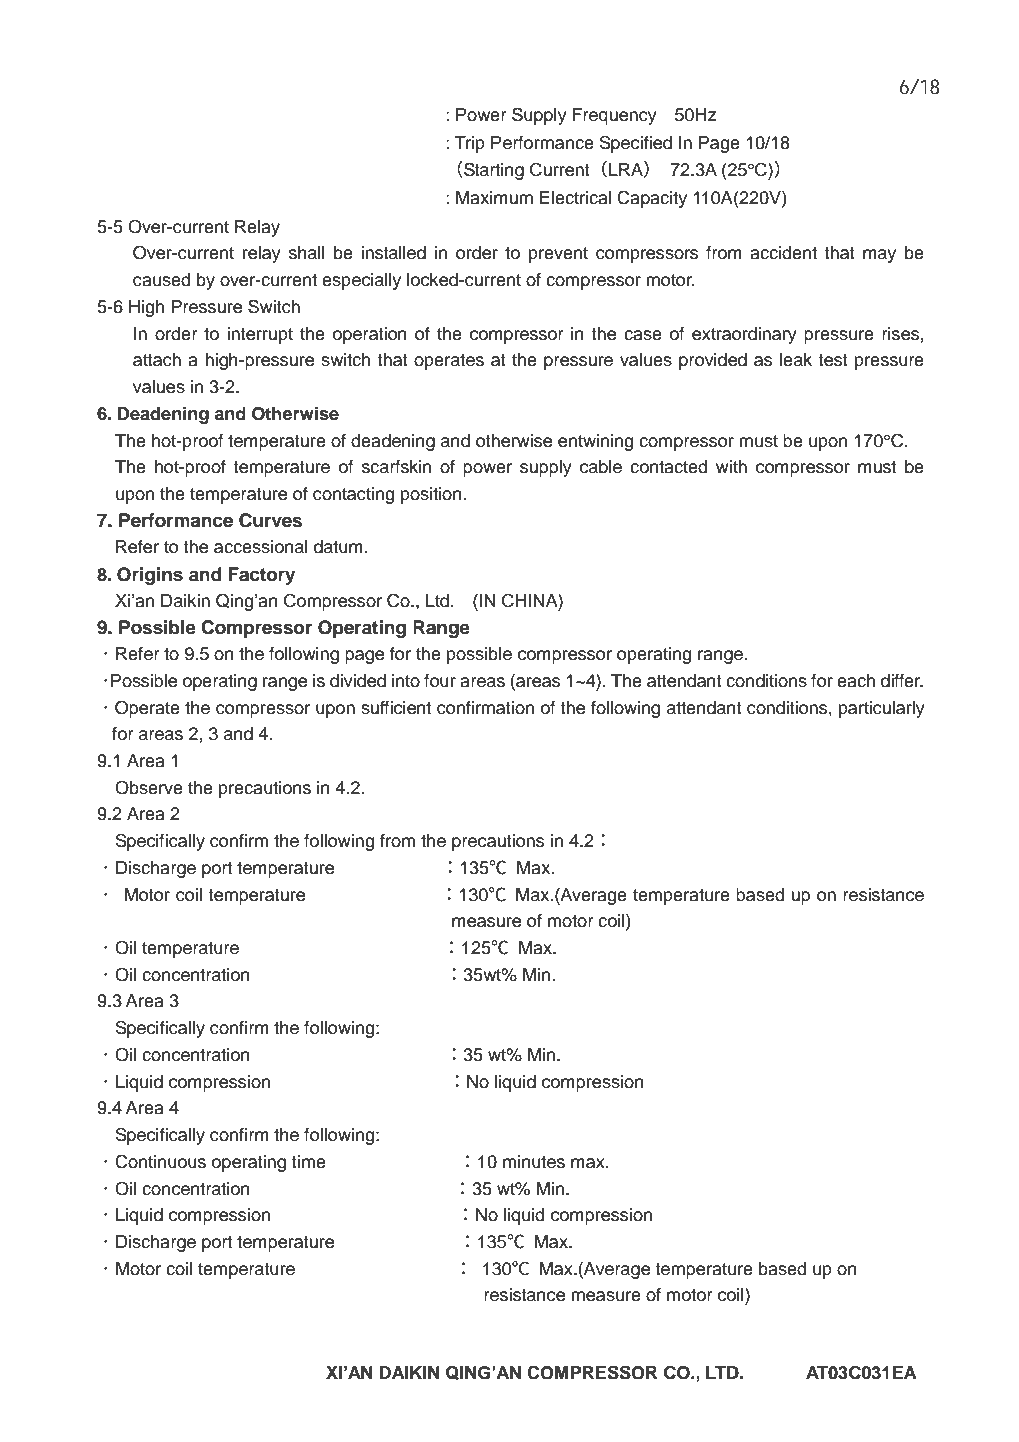 The image size is (1019, 1442). What do you see at coordinates (270, 520) in the screenshot?
I see `Curves` at bounding box center [270, 520].
